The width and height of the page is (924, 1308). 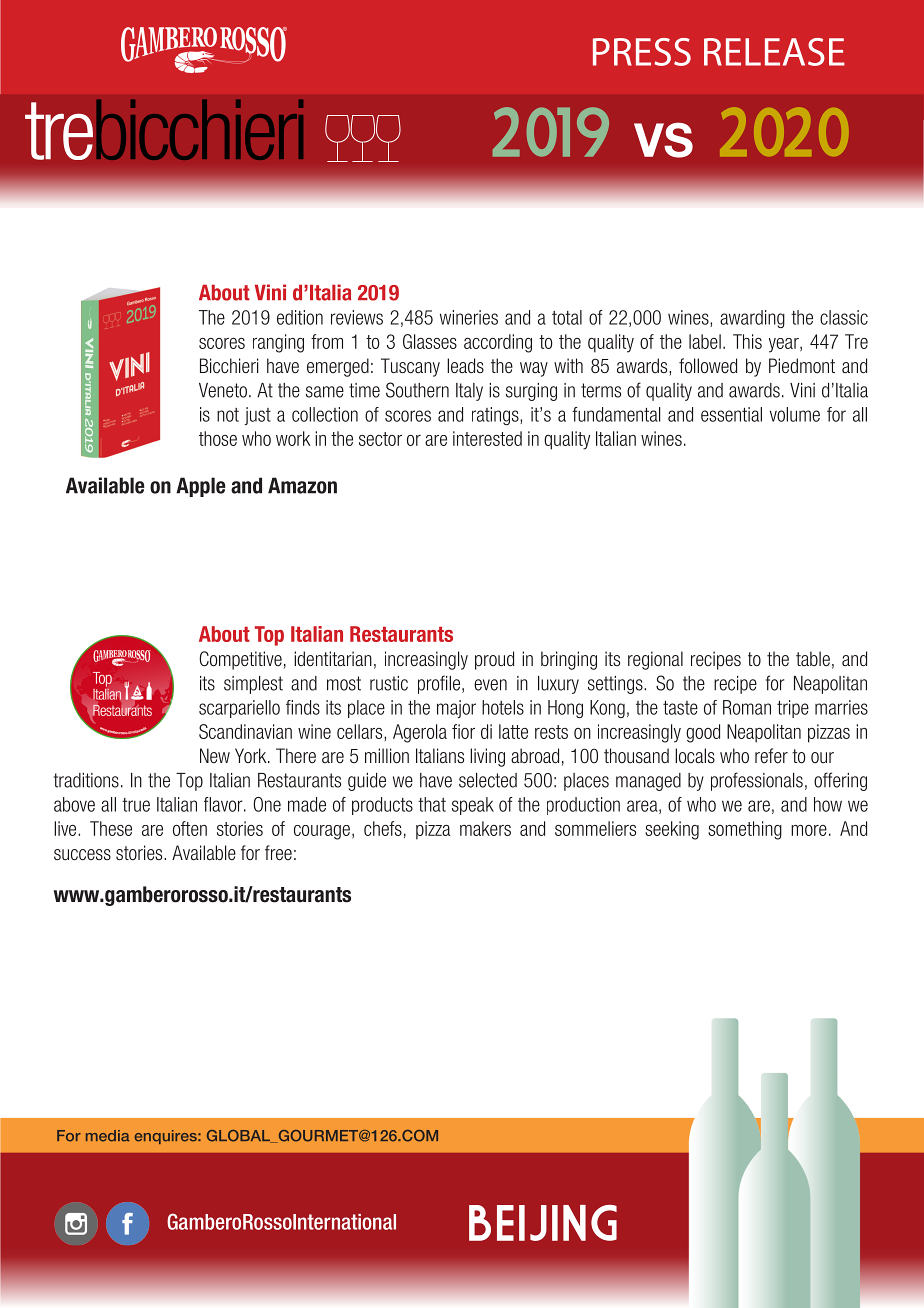 I want to click on Apple, so click(x=201, y=487).
